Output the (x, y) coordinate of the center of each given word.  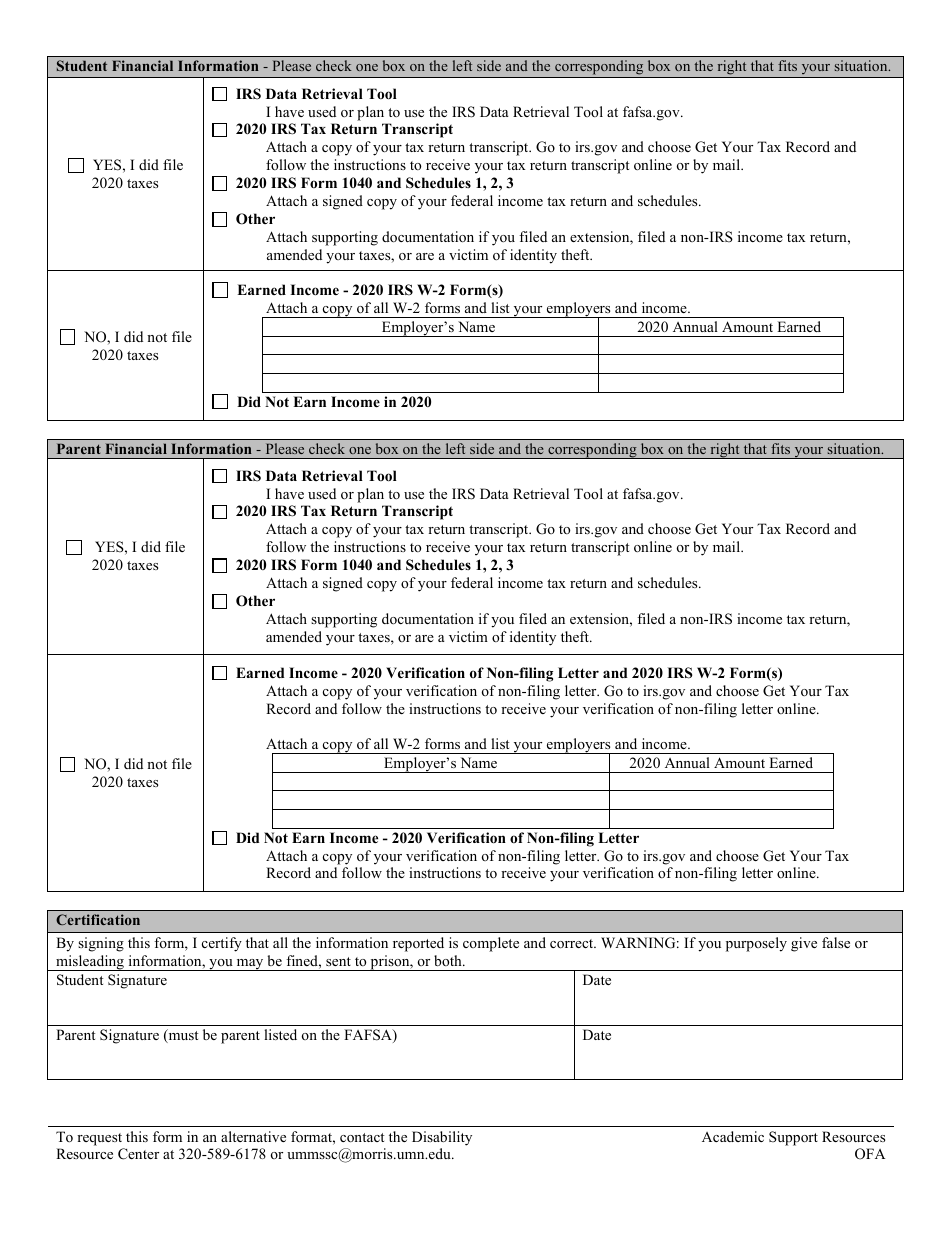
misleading (90, 963)
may (250, 965)
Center (138, 1154)
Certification (98, 919)
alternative (253, 1136)
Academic (733, 1136)
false (836, 942)
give (804, 944)
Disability (442, 1138)
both (449, 960)
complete (491, 944)
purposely (756, 944)
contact (362, 1137)
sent (338, 961)
